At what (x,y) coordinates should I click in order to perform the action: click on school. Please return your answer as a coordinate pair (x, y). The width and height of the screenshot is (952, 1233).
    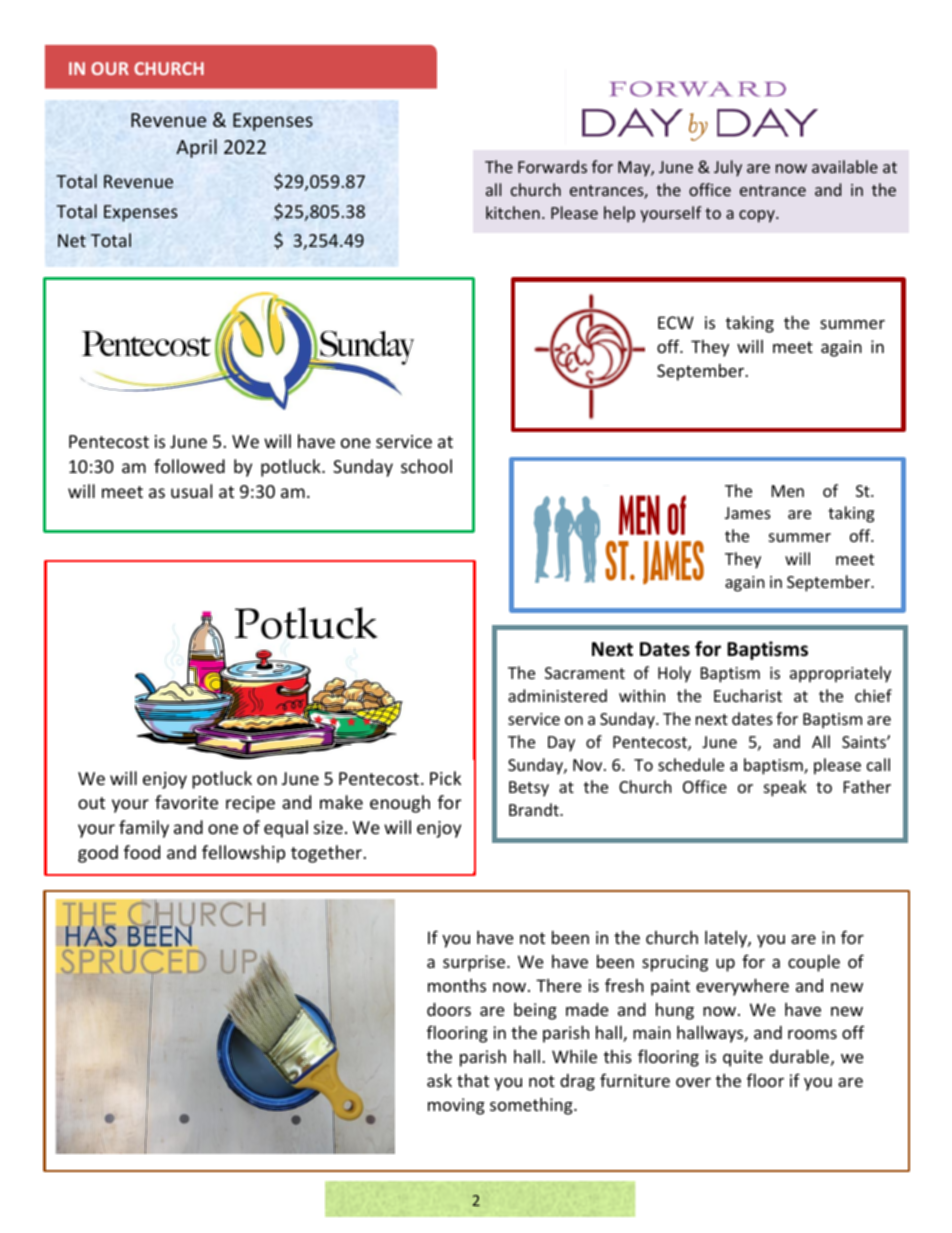
    Looking at the image, I should click on (426, 466).
